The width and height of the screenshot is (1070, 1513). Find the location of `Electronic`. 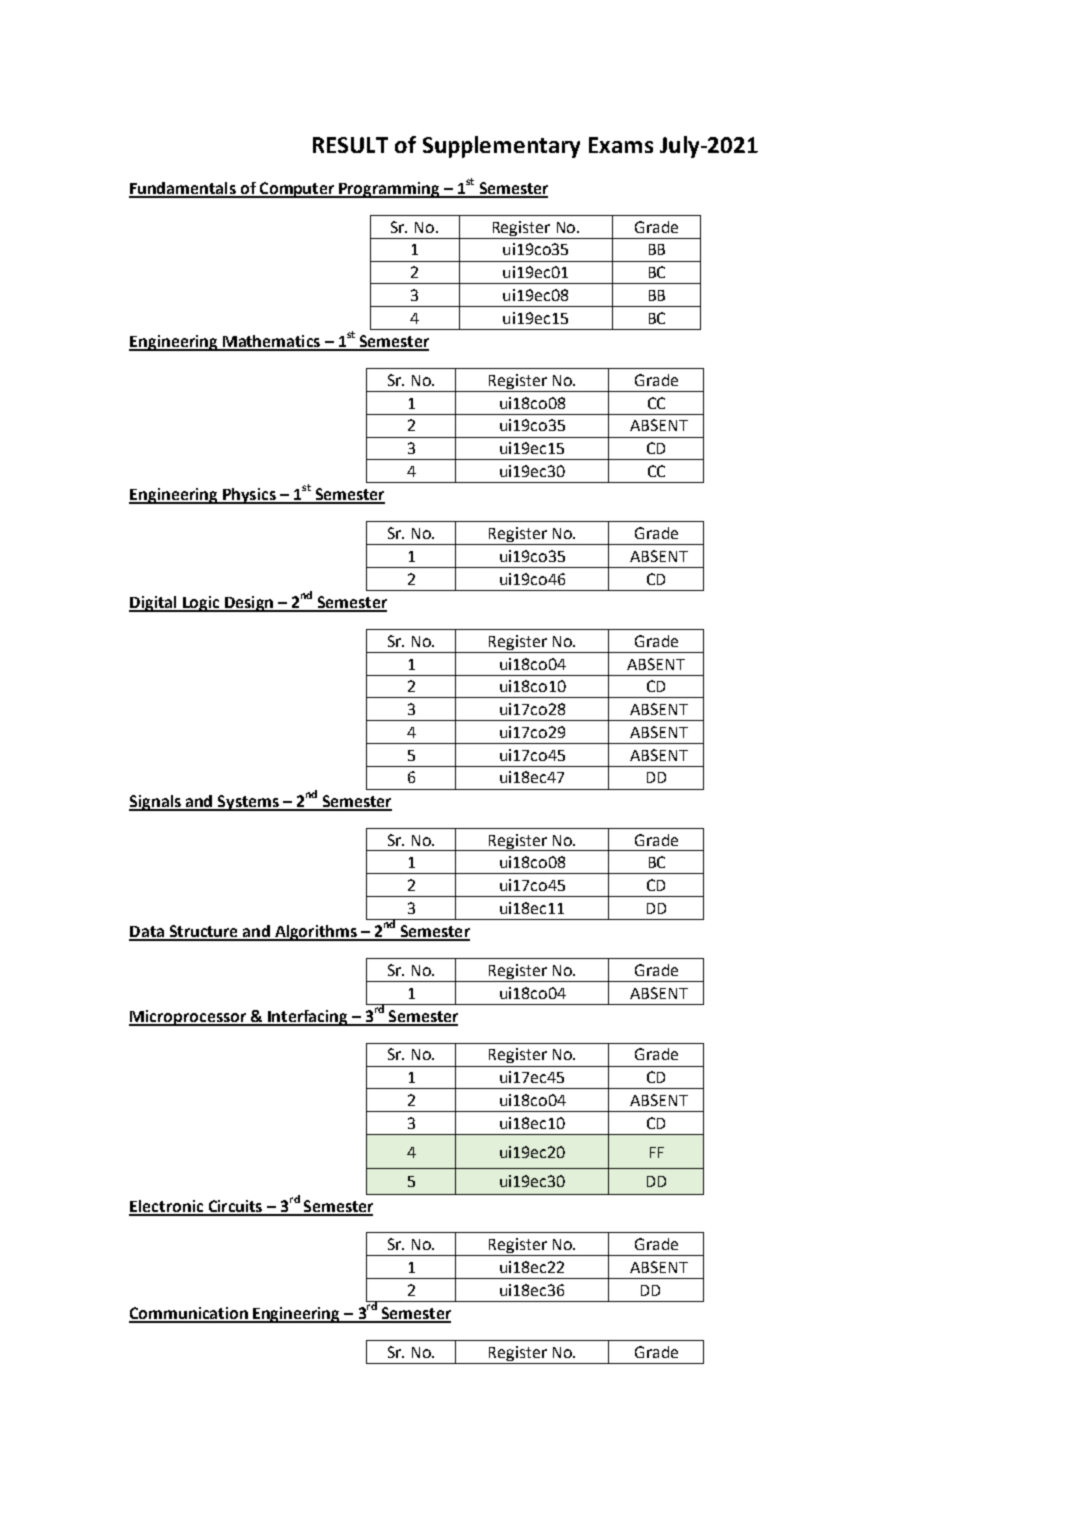

Electronic is located at coordinates (167, 1207).
